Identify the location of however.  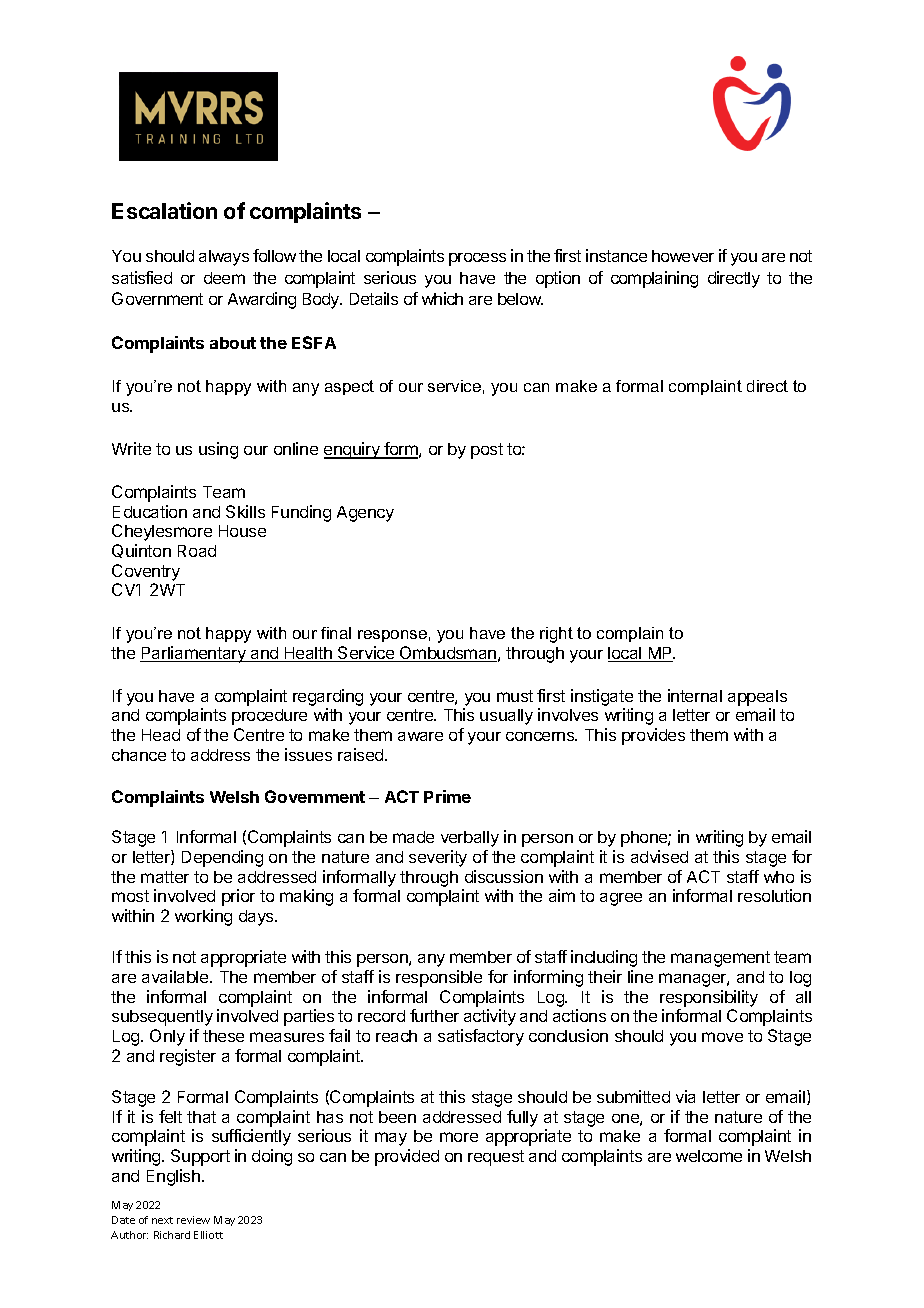
(683, 256).
